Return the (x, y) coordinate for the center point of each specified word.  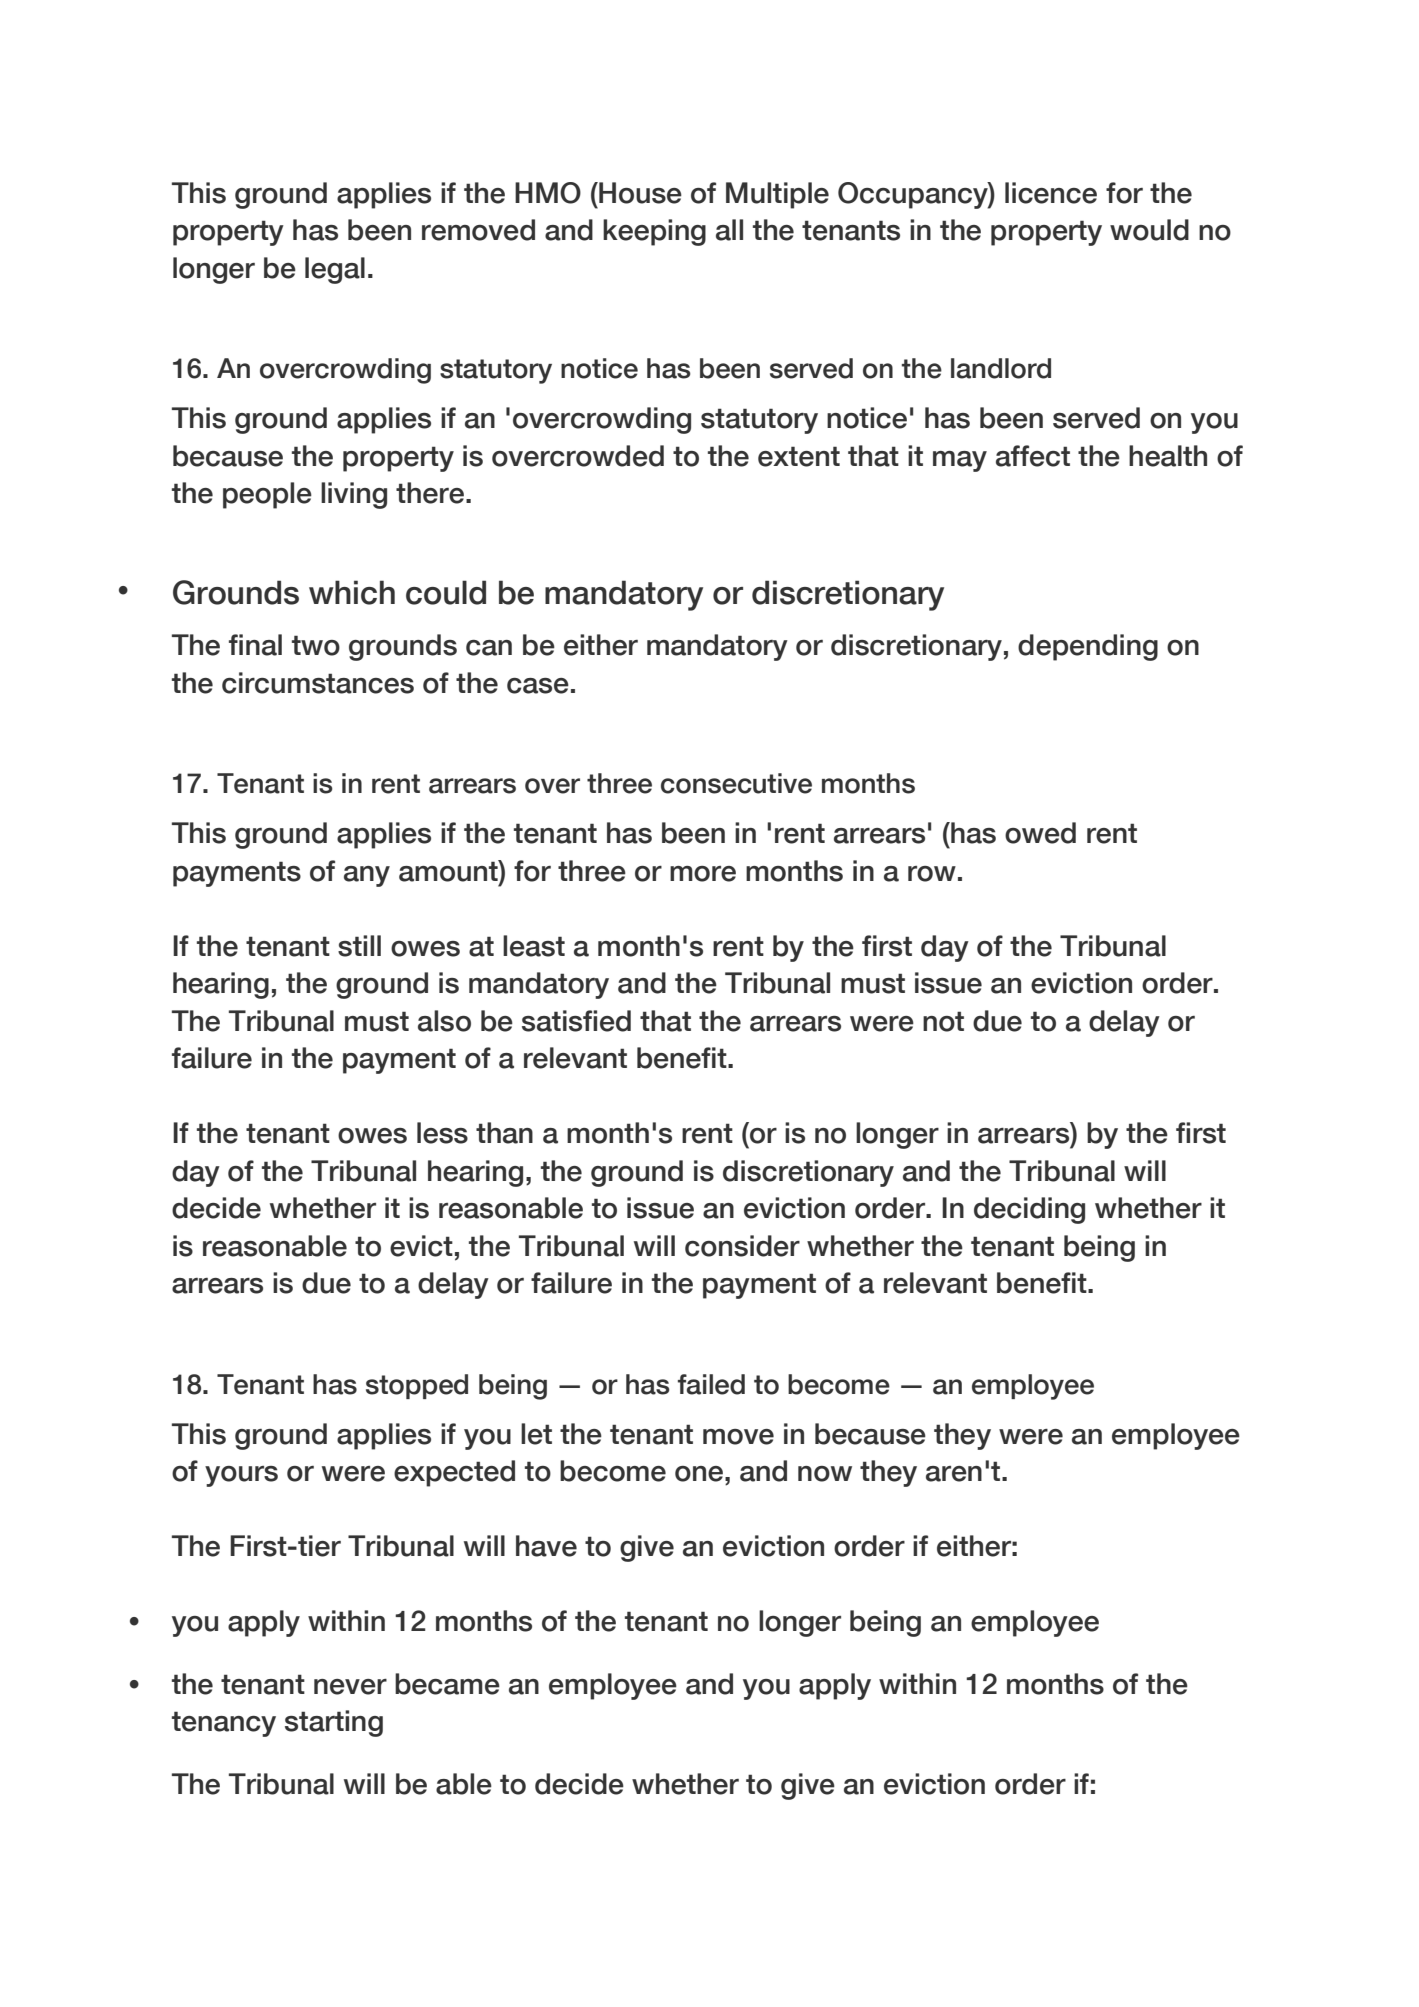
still (359, 946)
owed (1040, 833)
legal (335, 270)
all (729, 230)
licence (1051, 193)
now (825, 1474)
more (703, 874)
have (546, 1546)
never (350, 1687)
